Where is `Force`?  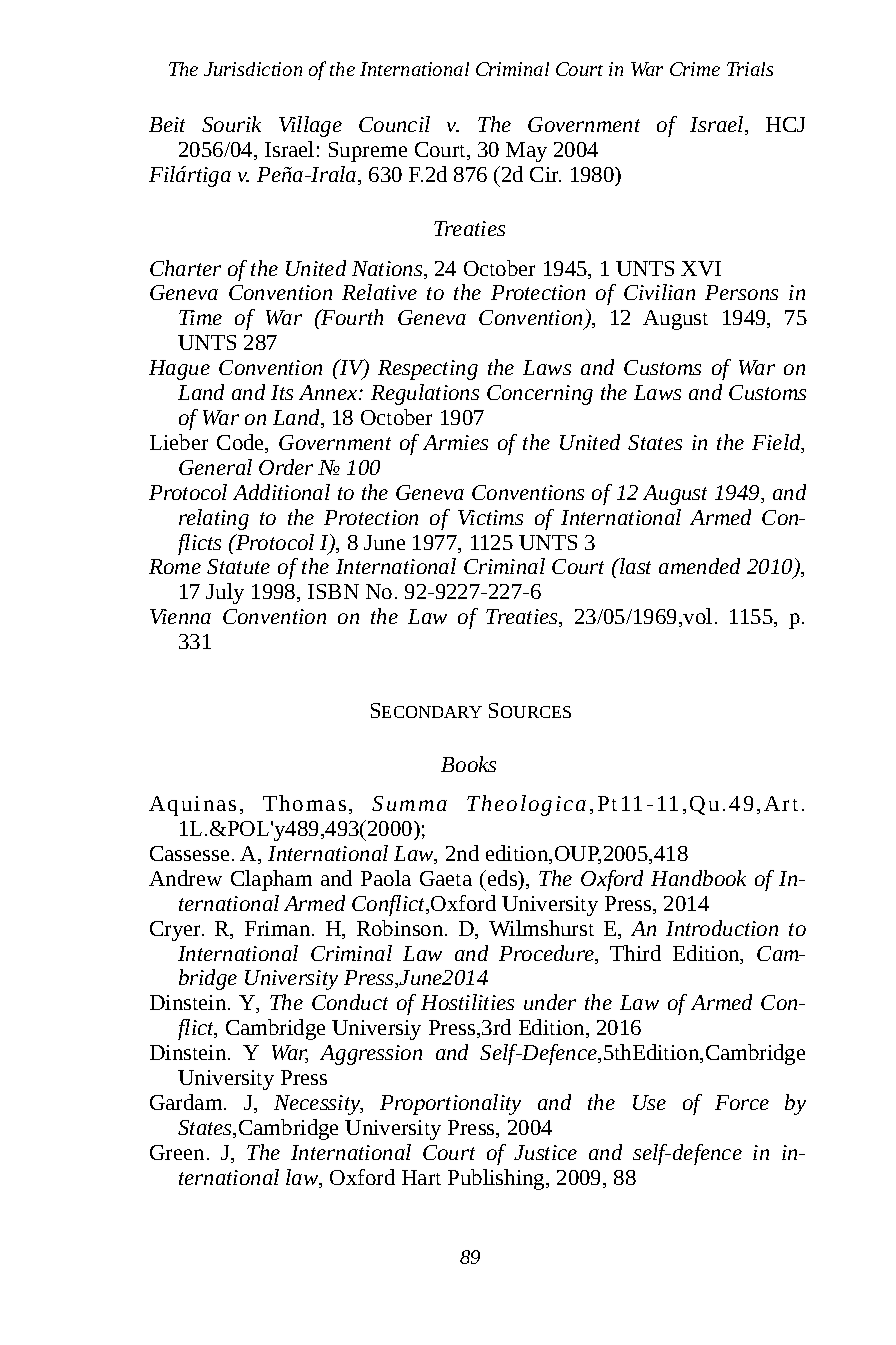 Force is located at coordinates (742, 1102).
